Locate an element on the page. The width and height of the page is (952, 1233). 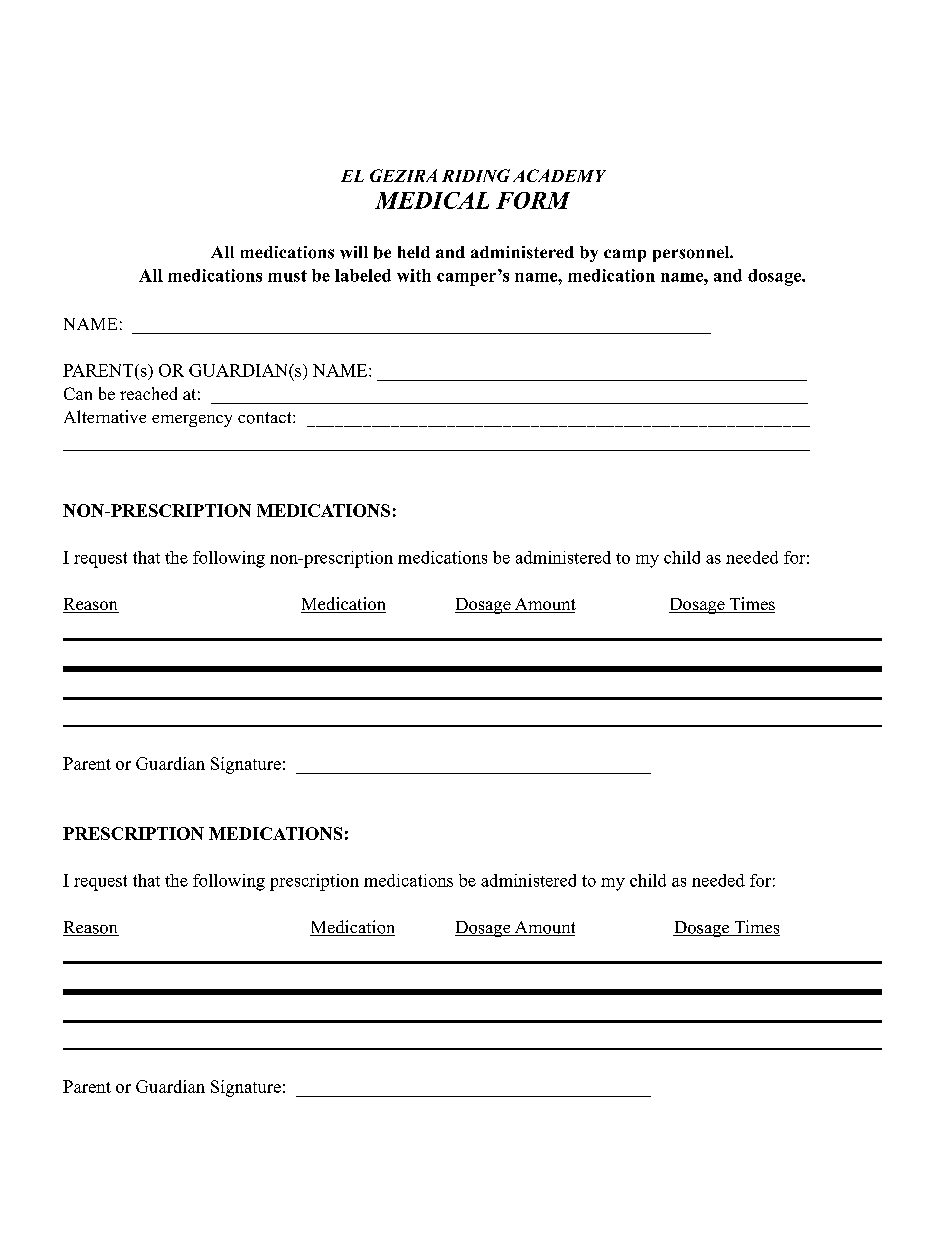
labeled is located at coordinates (363, 275).
